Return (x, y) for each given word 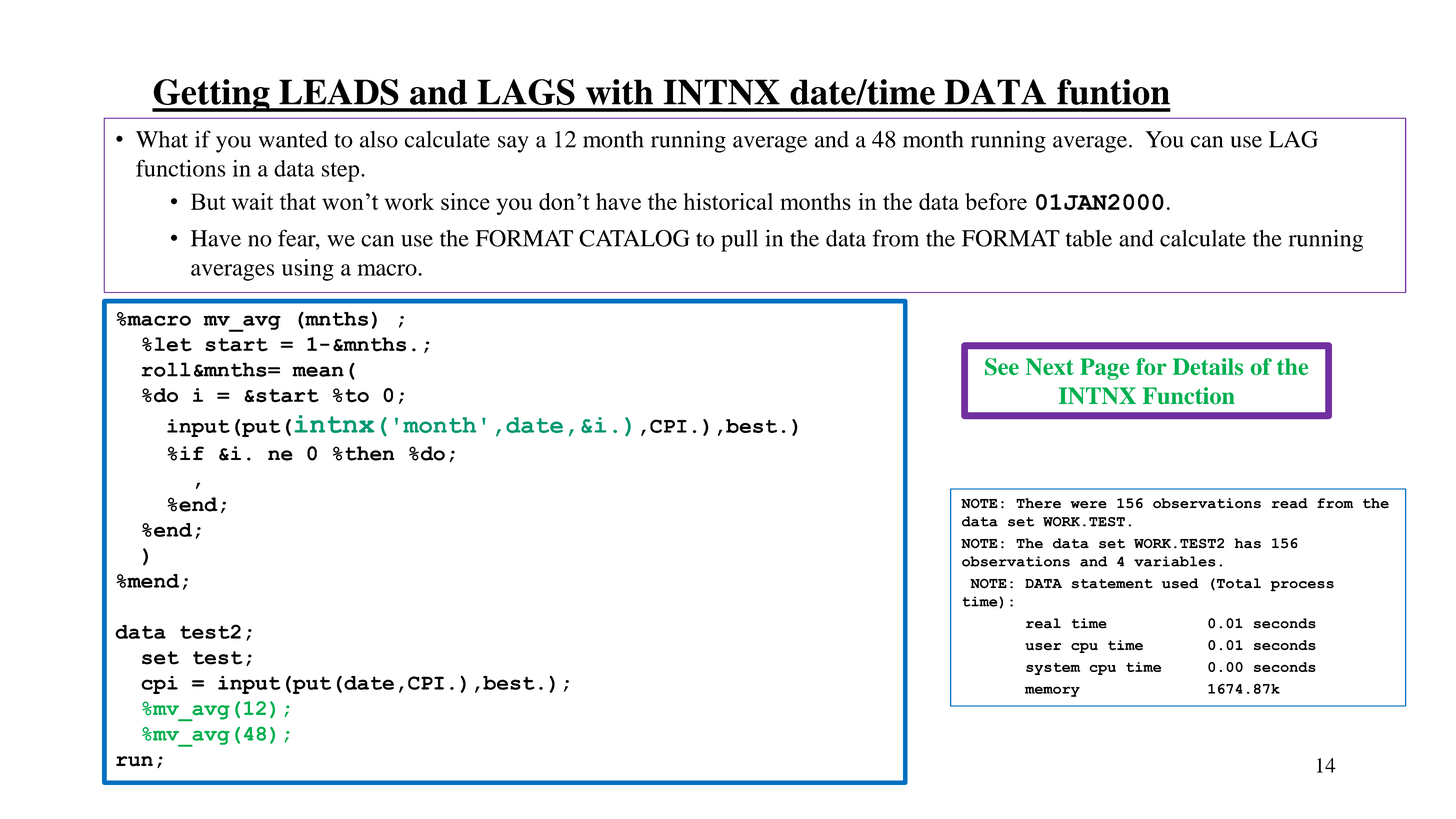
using (308, 270)
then (369, 453)
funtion (1113, 92)
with (619, 92)
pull (739, 241)
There (1038, 503)
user (1043, 646)
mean (318, 371)
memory (1052, 691)
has (1248, 543)
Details (1208, 366)
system (1053, 669)
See (1002, 367)
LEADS (339, 92)
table (1089, 238)
